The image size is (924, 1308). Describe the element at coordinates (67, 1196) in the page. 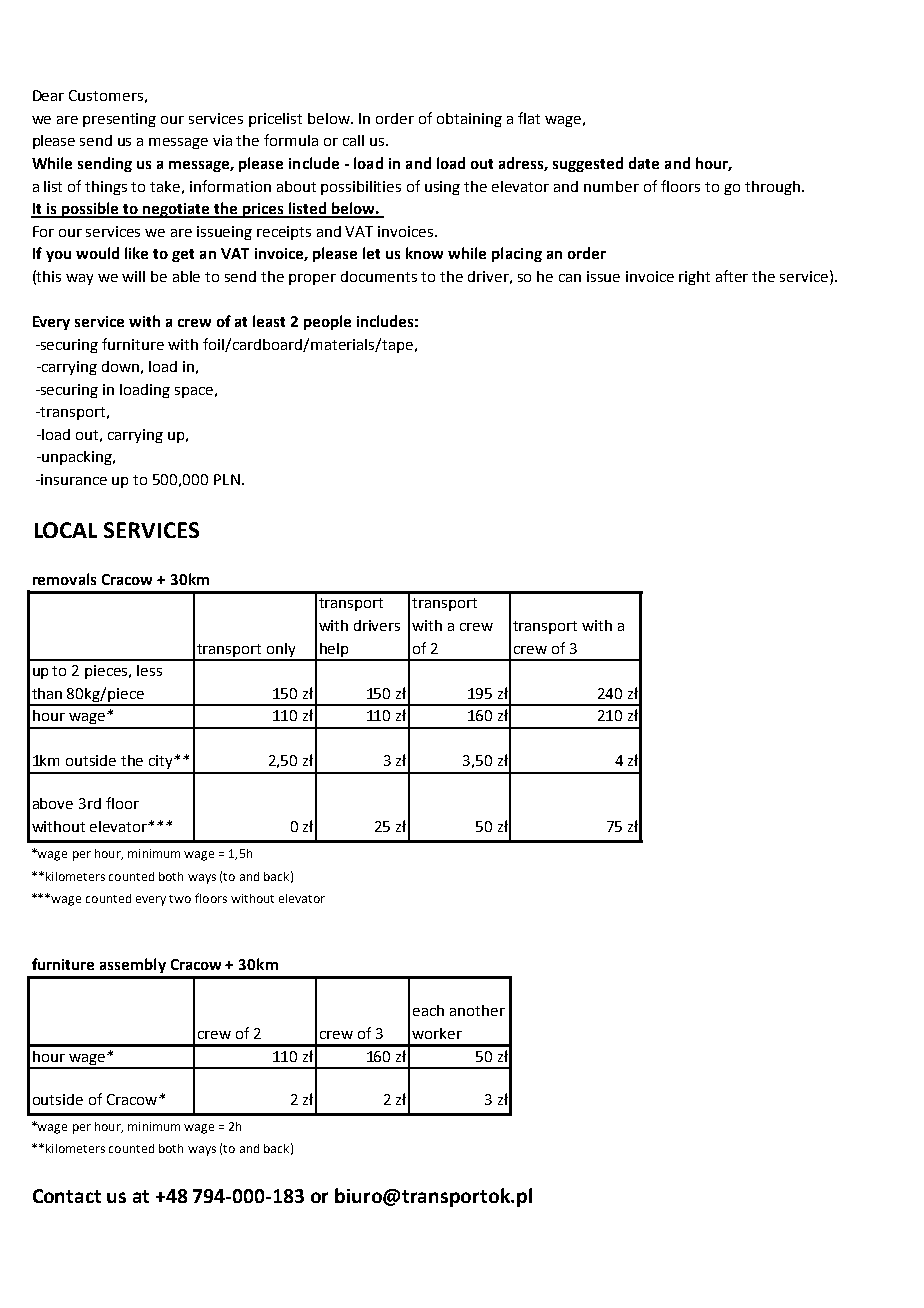

I see `Contact` at that location.
